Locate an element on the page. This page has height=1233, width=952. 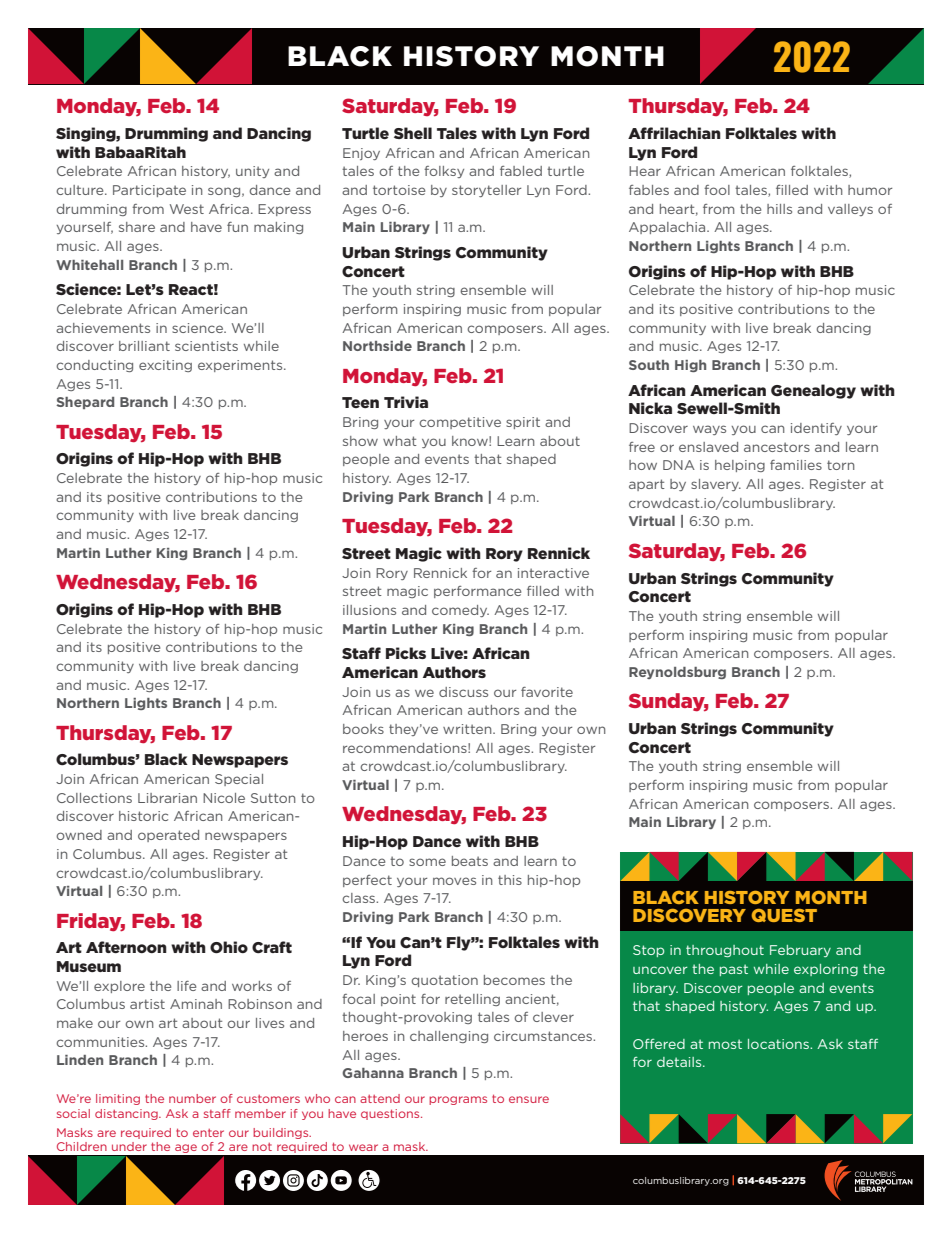
Participate is located at coordinates (149, 191).
